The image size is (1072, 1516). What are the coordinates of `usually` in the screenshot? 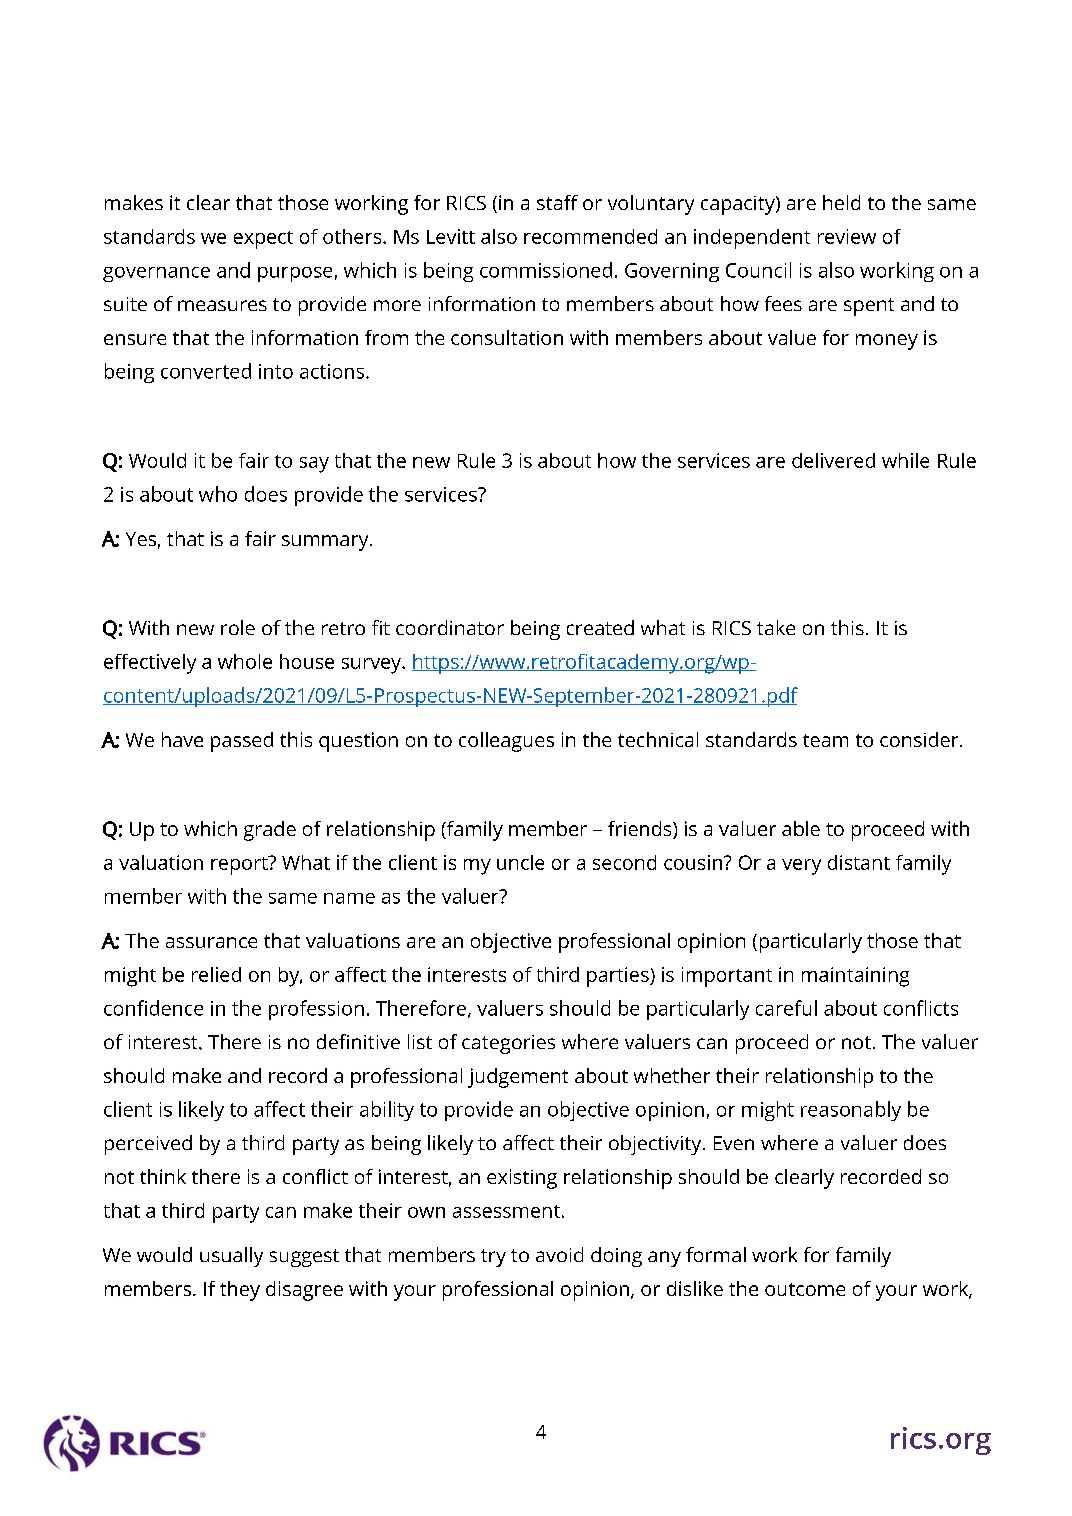 It's located at (231, 1257).
